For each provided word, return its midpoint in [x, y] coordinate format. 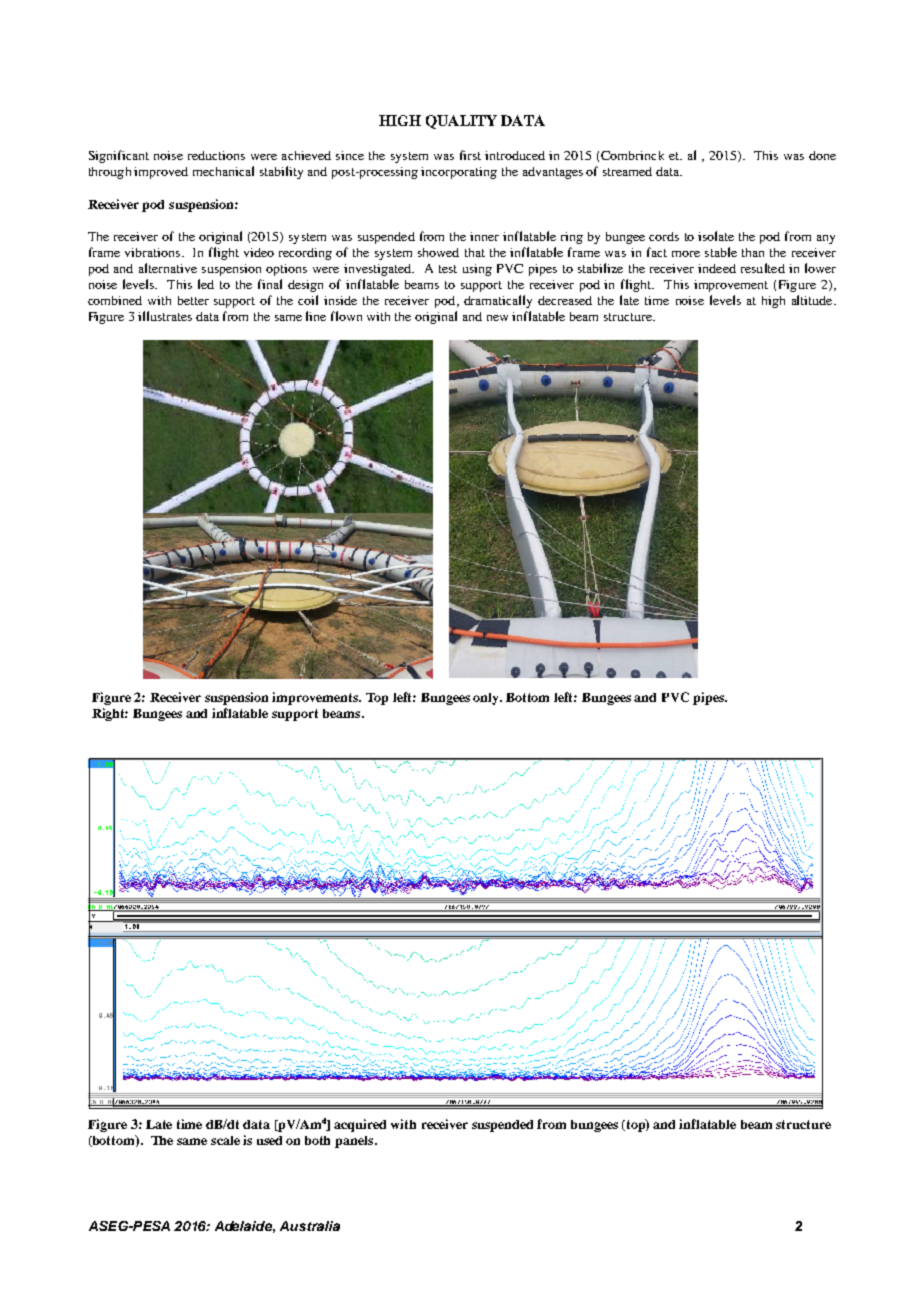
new [497, 318]
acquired [360, 1125]
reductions [216, 155]
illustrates [165, 316]
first [470, 155]
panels [355, 1142]
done [822, 155]
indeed [717, 268]
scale [225, 1140]
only [487, 699]
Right [110, 714]
